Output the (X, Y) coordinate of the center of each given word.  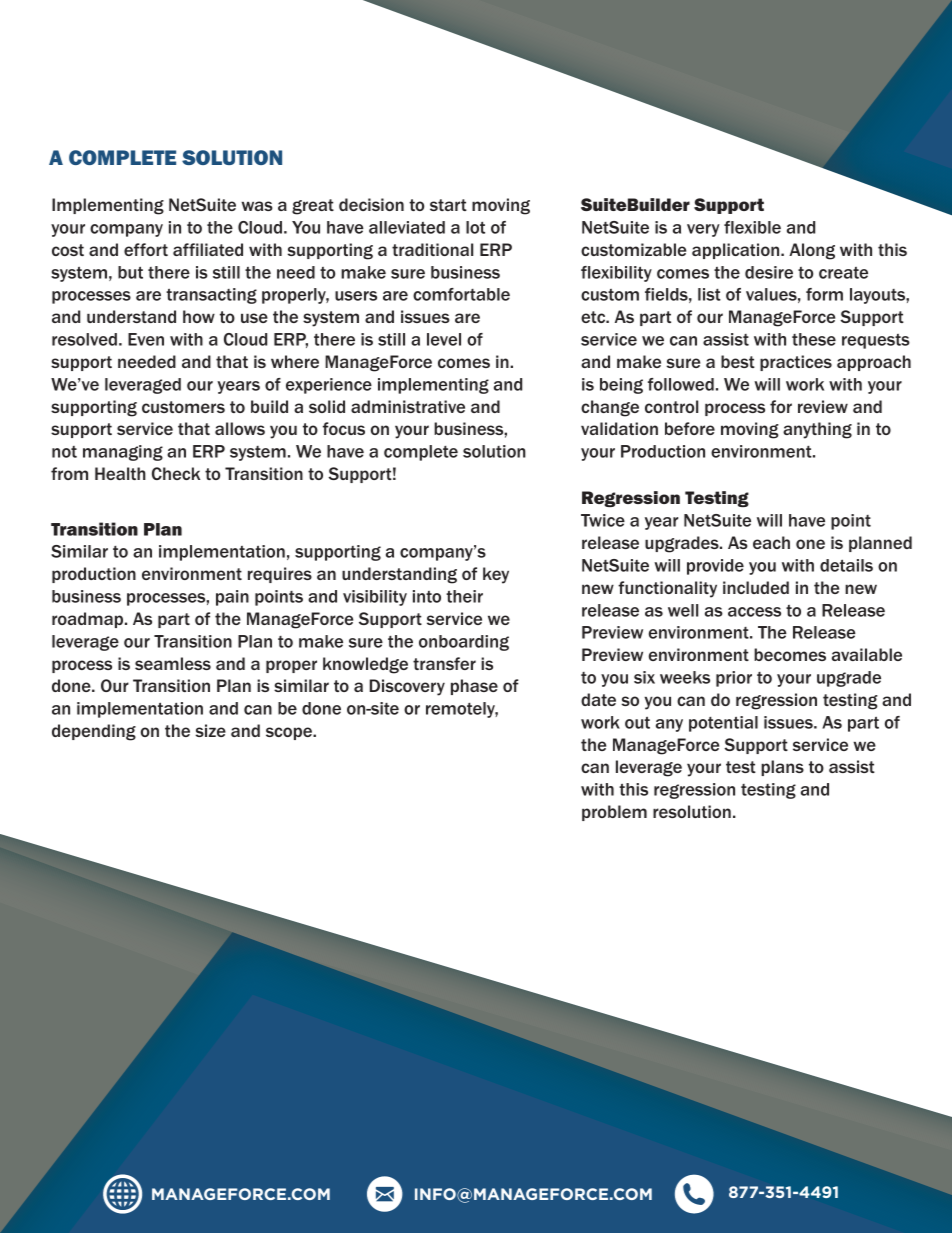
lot (475, 227)
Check (176, 473)
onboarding (464, 643)
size (210, 730)
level (444, 339)
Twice (603, 520)
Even (146, 339)
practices (796, 363)
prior (734, 679)
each (771, 542)
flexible (752, 227)
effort (146, 249)
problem (614, 813)
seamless (173, 663)
